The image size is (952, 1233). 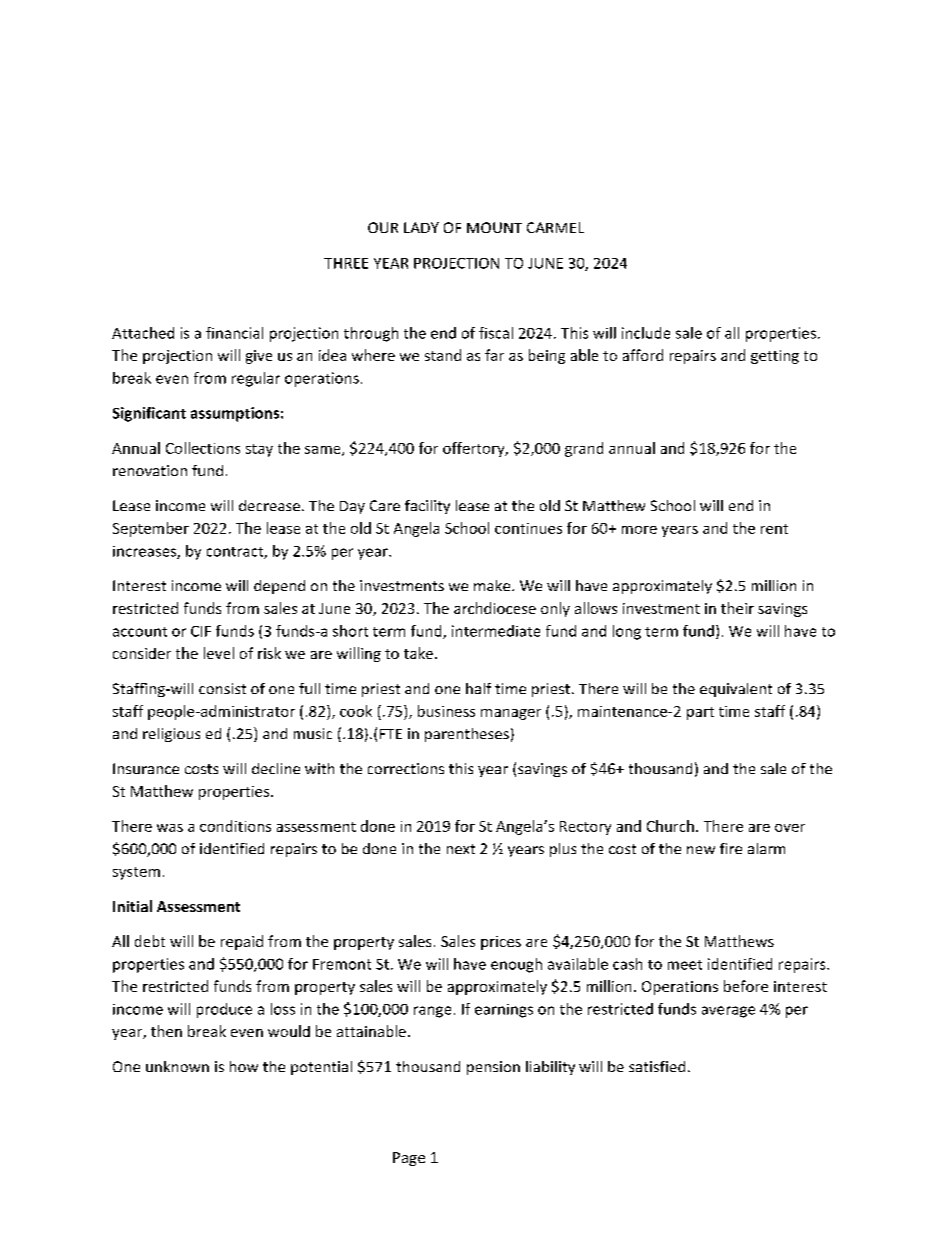 I want to click on financial, so click(x=234, y=333).
